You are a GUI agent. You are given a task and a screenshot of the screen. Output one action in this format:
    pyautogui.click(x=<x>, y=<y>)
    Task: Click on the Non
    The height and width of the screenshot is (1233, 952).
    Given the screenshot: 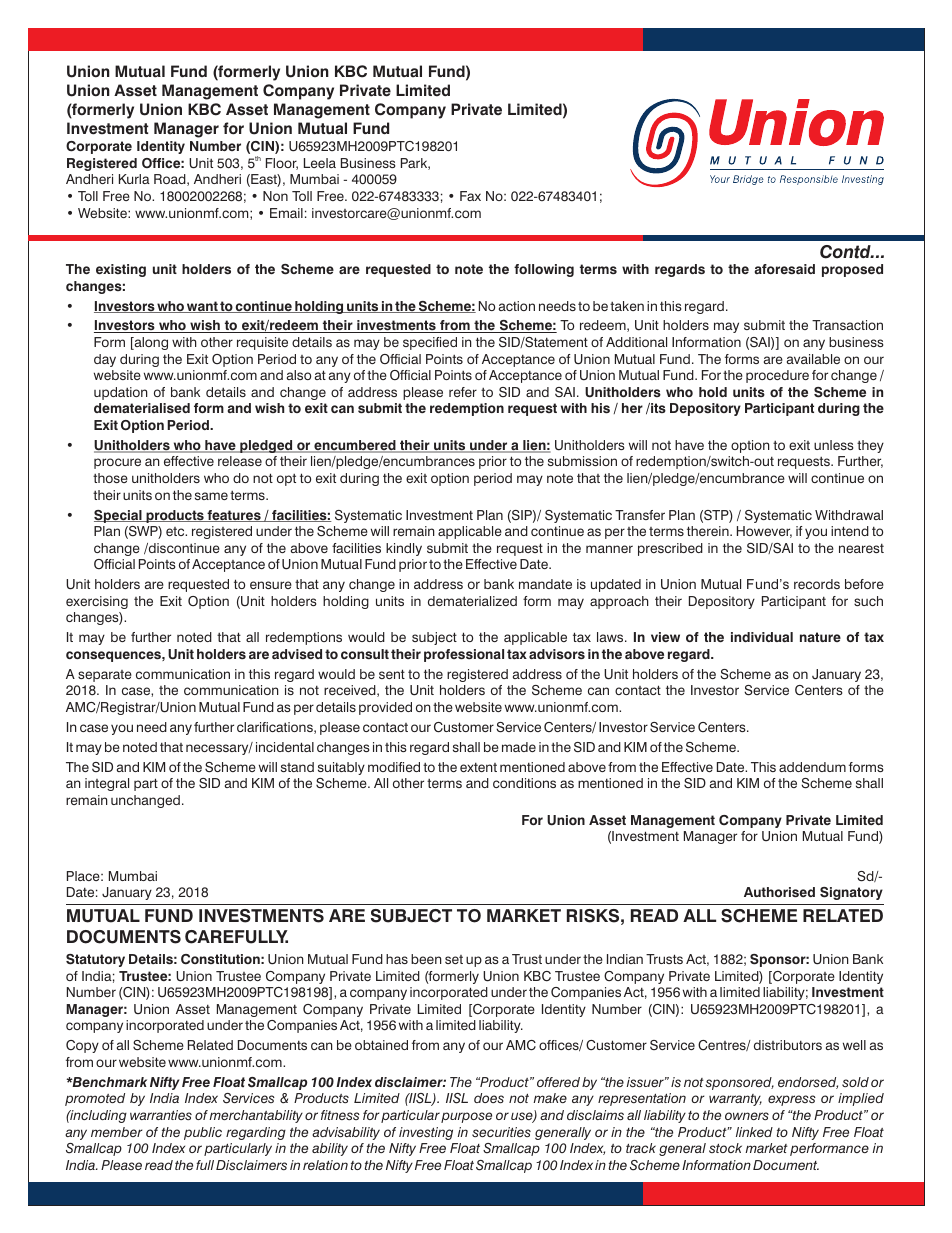 What is the action you would take?
    pyautogui.click(x=275, y=196)
